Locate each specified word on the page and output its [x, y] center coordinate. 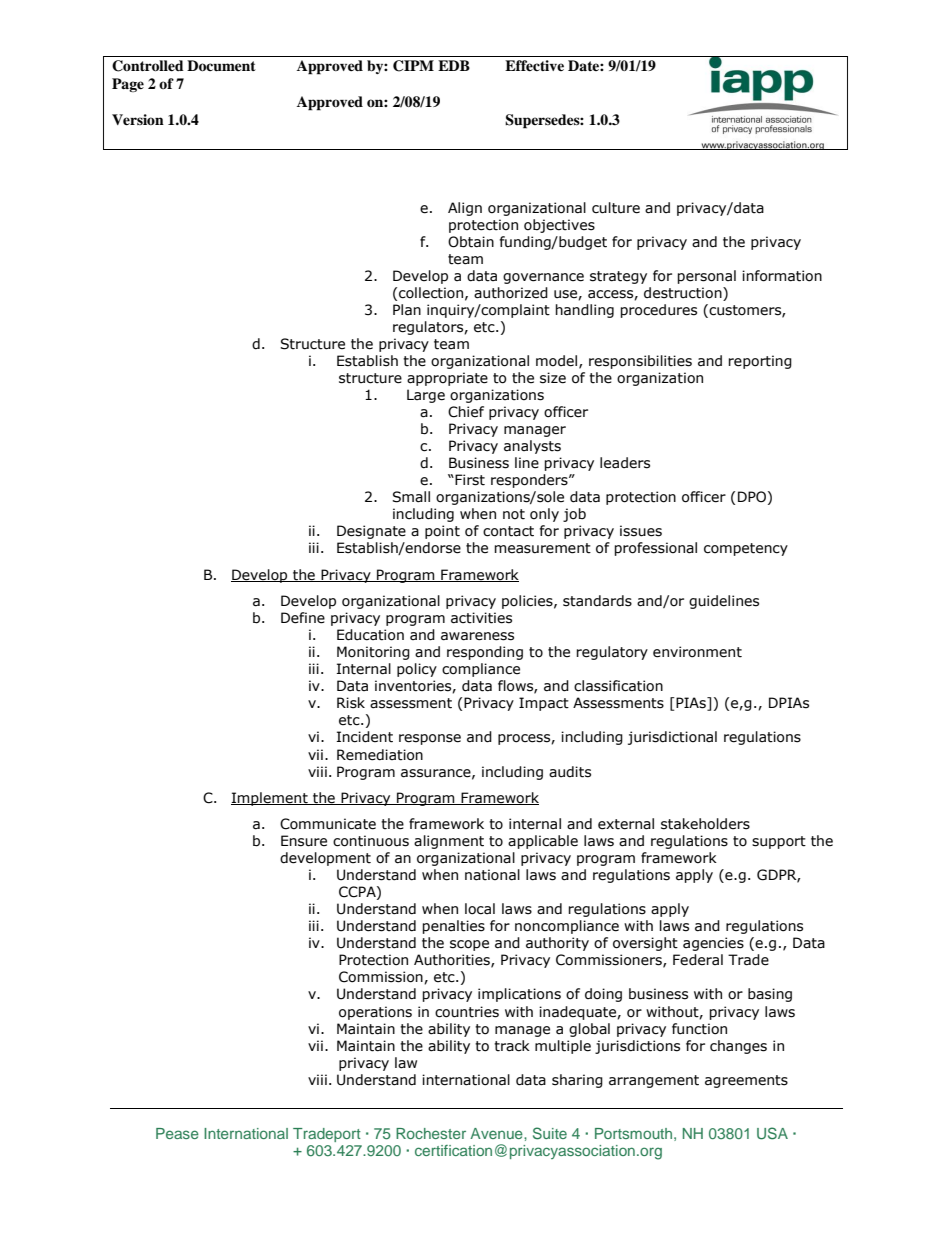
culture [616, 208]
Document [221, 66]
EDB [454, 65]
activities [481, 618]
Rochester [431, 1133]
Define [303, 618]
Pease [177, 1133]
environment [697, 652]
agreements [746, 1081]
